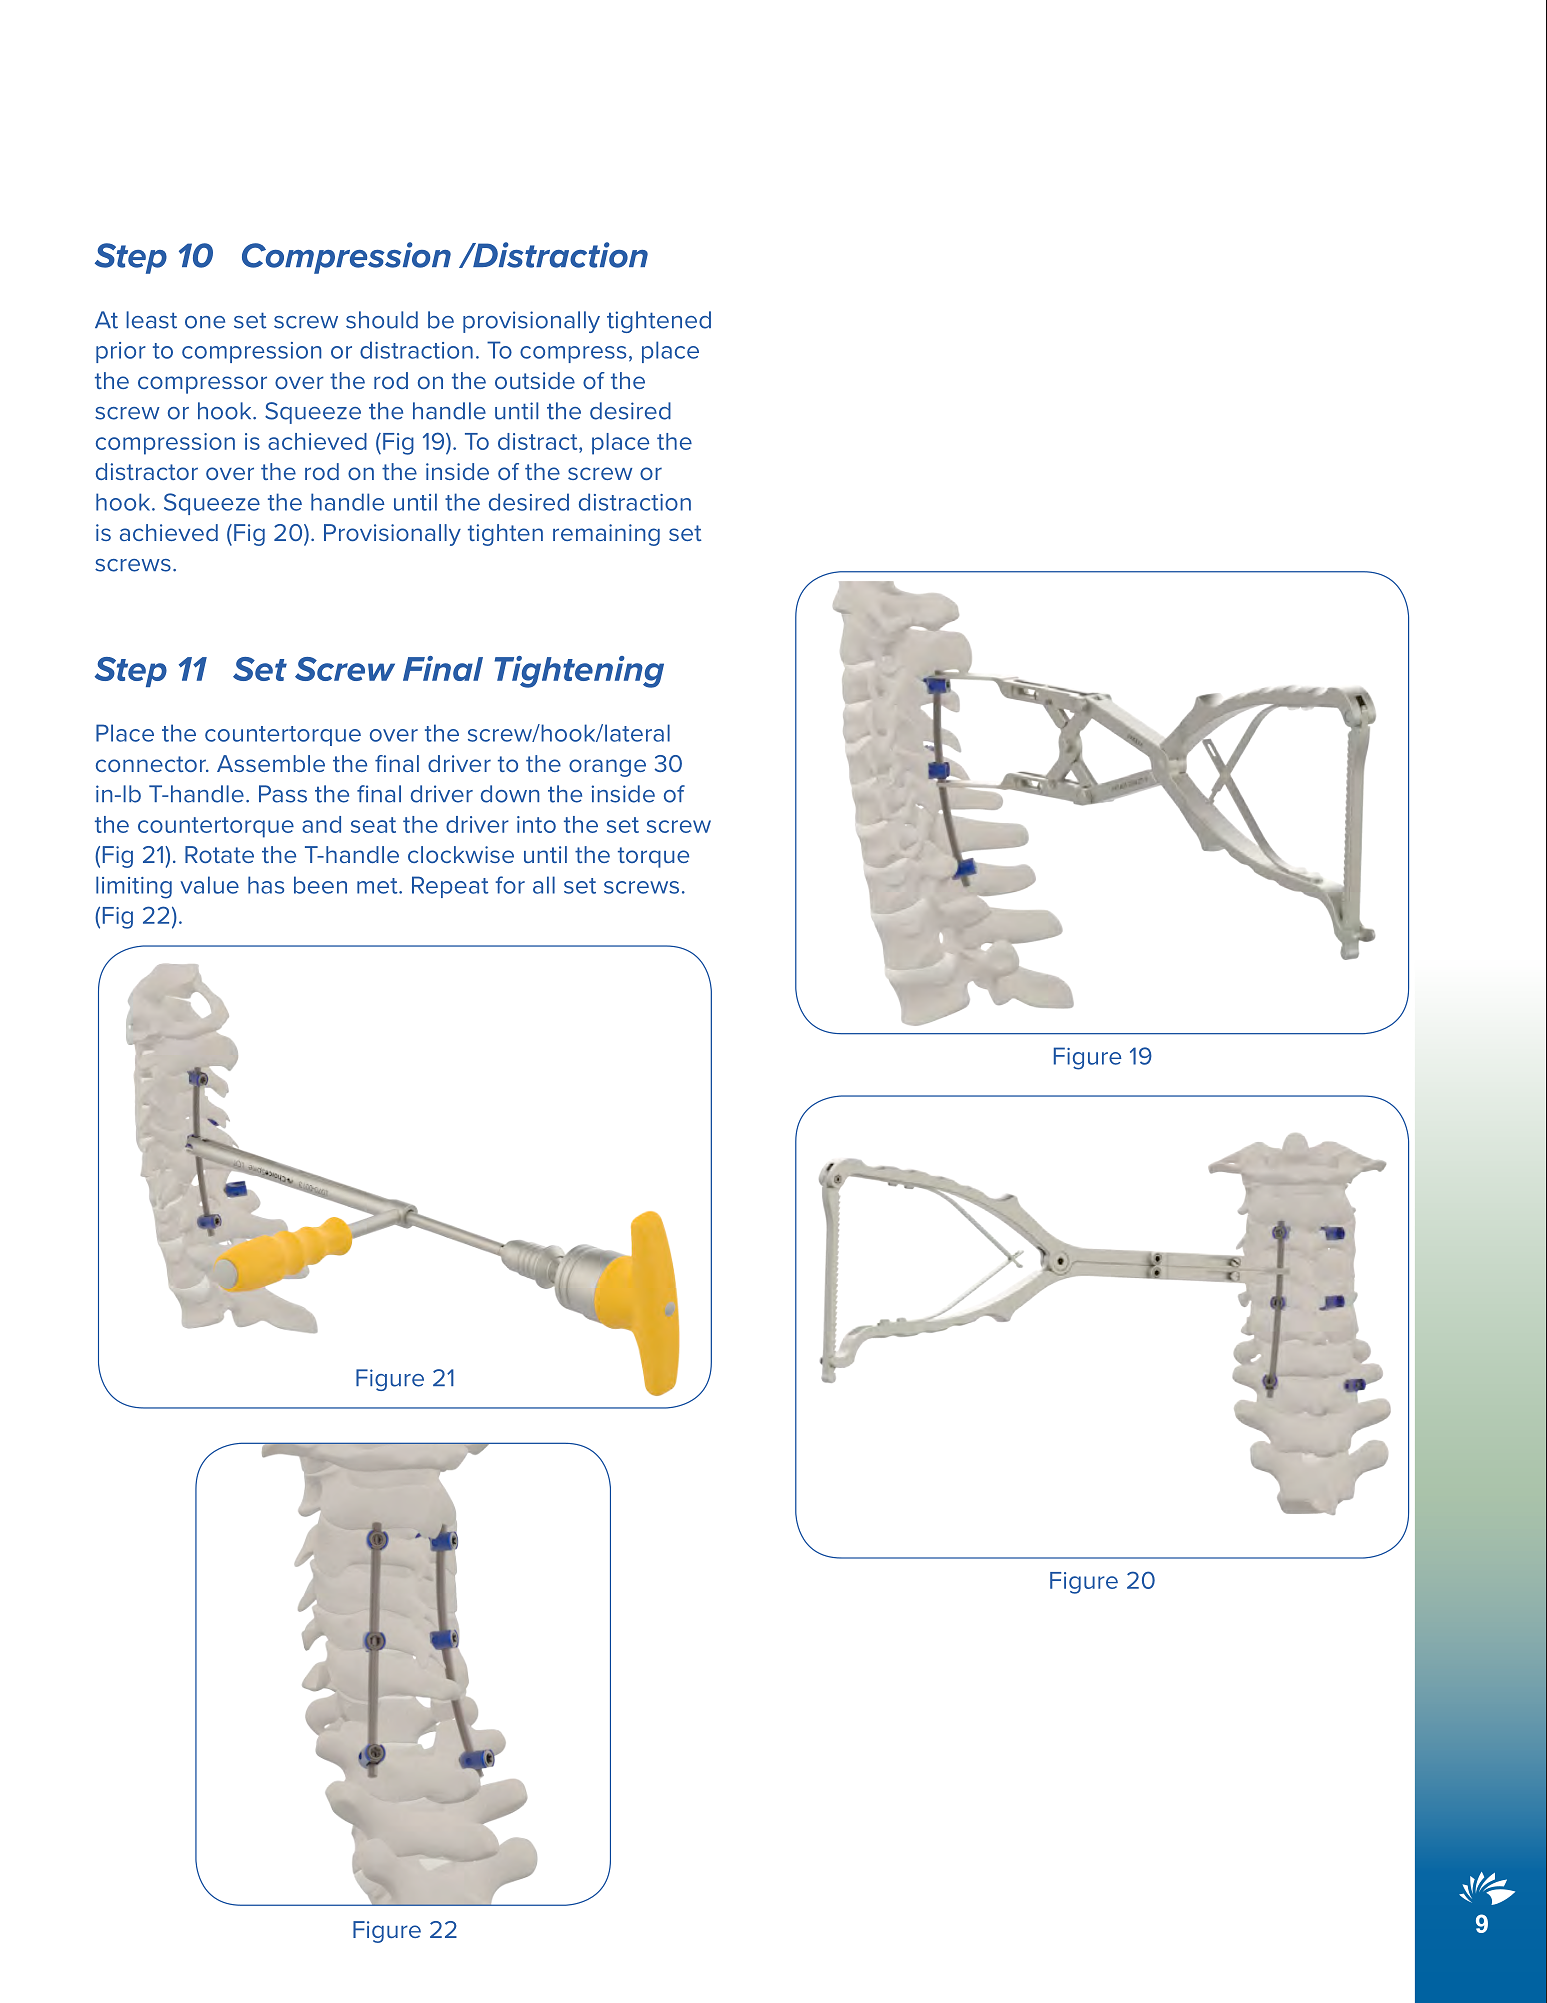  I want to click on for, so click(510, 885).
